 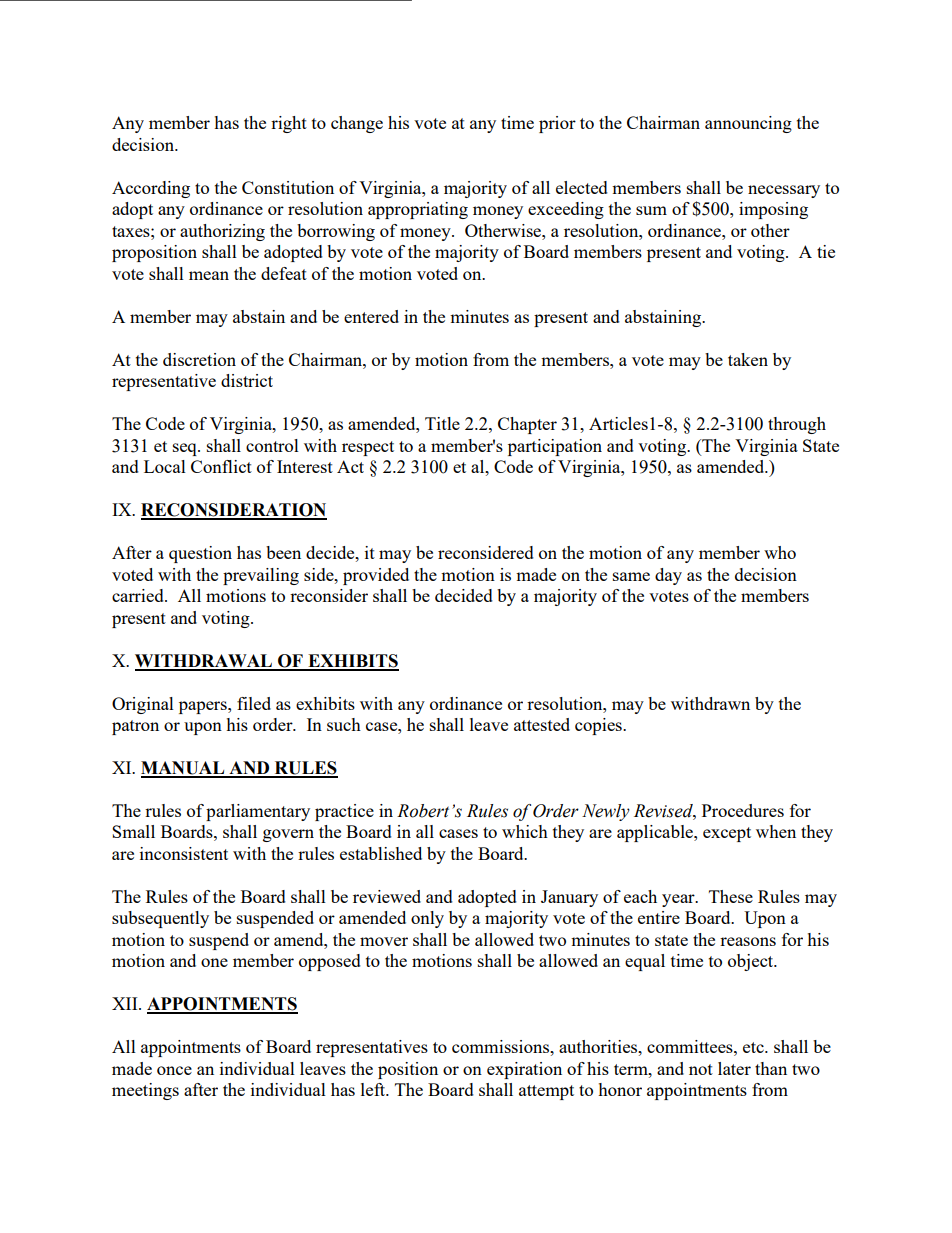 I want to click on expiration, so click(x=524, y=1070).
